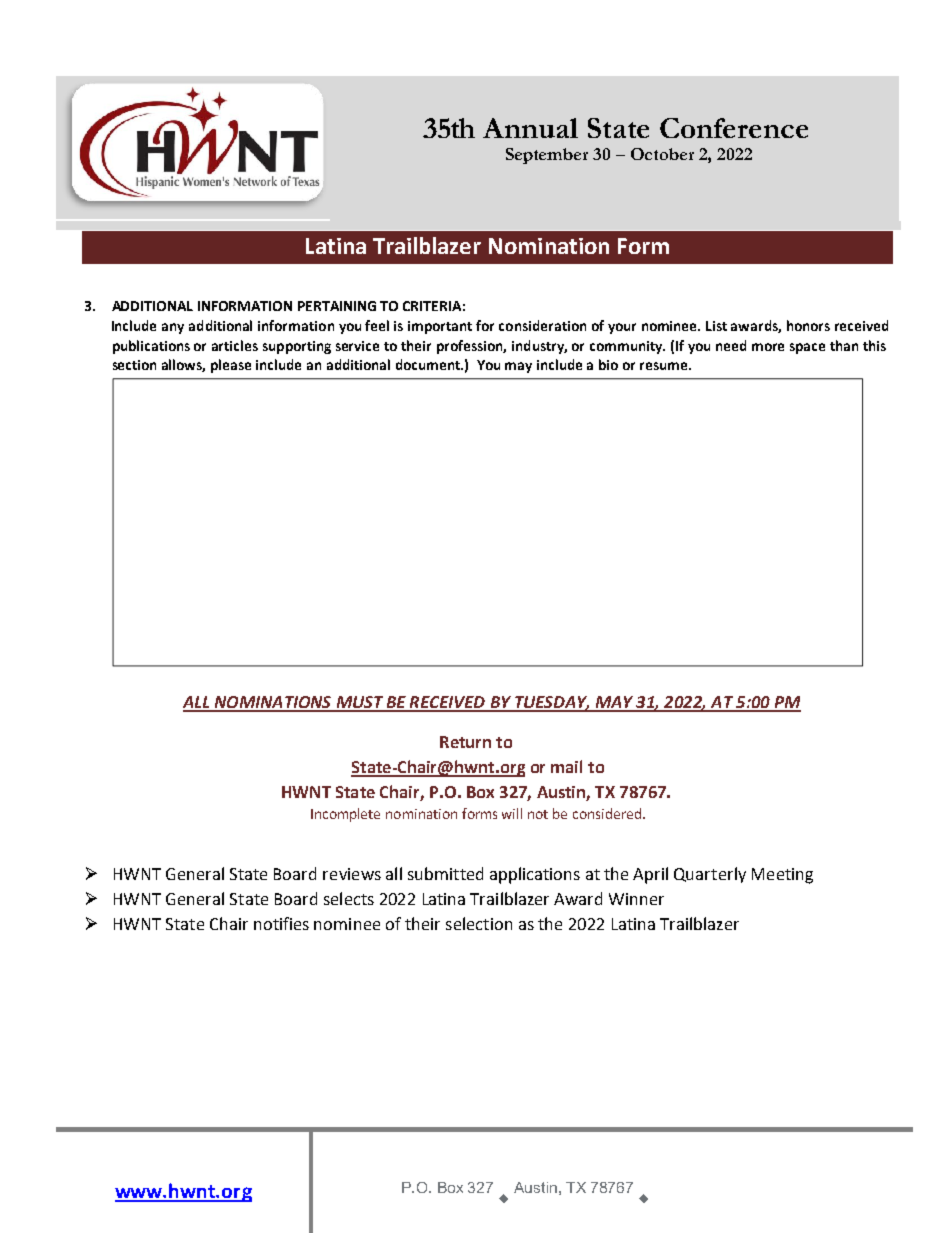 The image size is (952, 1233). Describe the element at coordinates (566, 766) in the image. I see `mail` at that location.
